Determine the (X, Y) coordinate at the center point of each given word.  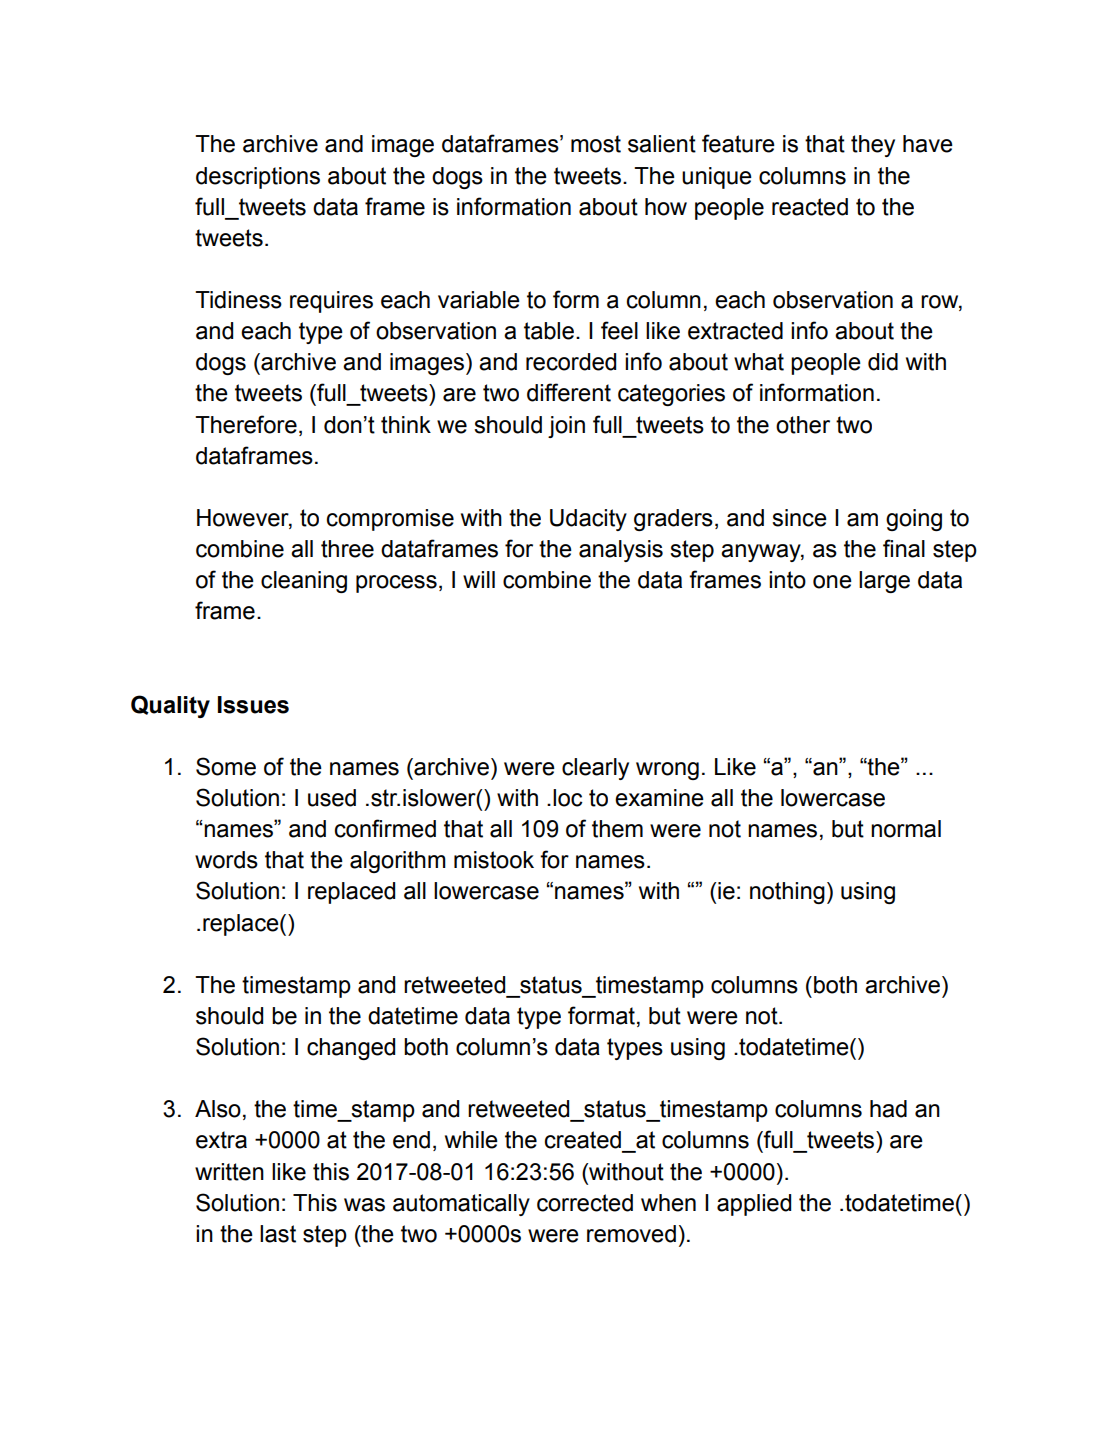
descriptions (258, 178)
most (596, 144)
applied (754, 1205)
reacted (810, 207)
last (278, 1234)
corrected (585, 1203)
